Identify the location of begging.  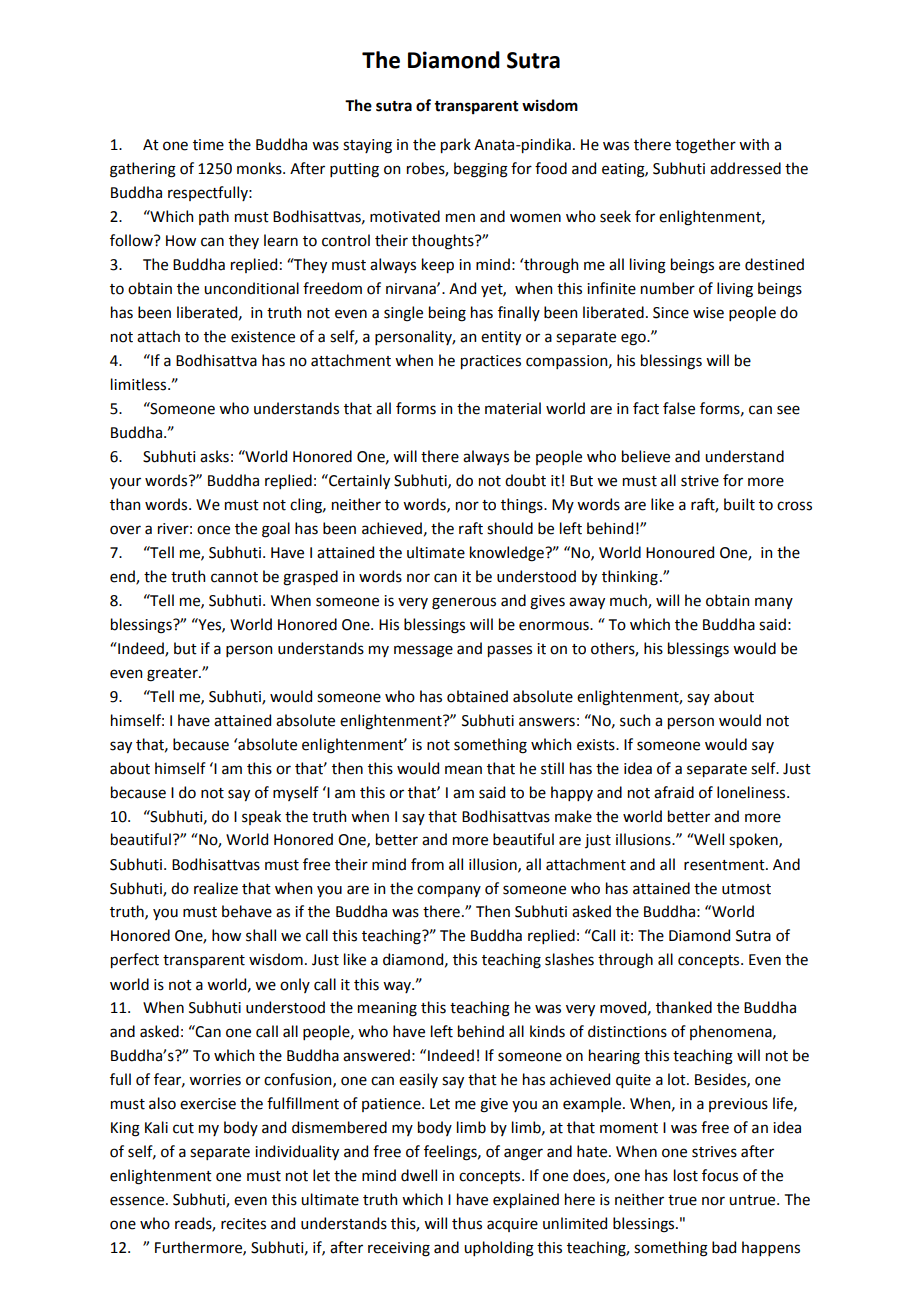
(481, 170).
